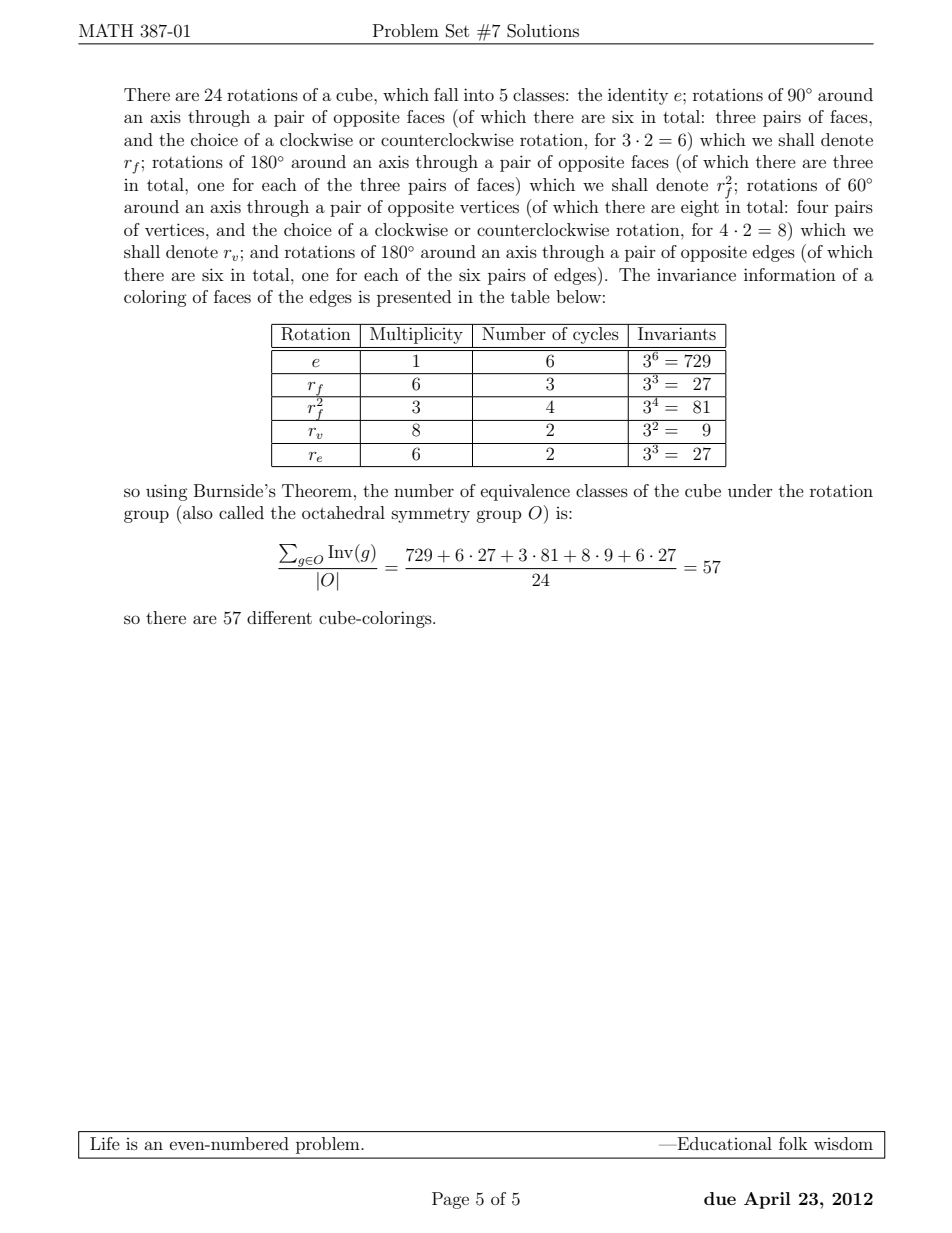  Describe the element at coordinates (167, 492) in the page. I see `using` at that location.
